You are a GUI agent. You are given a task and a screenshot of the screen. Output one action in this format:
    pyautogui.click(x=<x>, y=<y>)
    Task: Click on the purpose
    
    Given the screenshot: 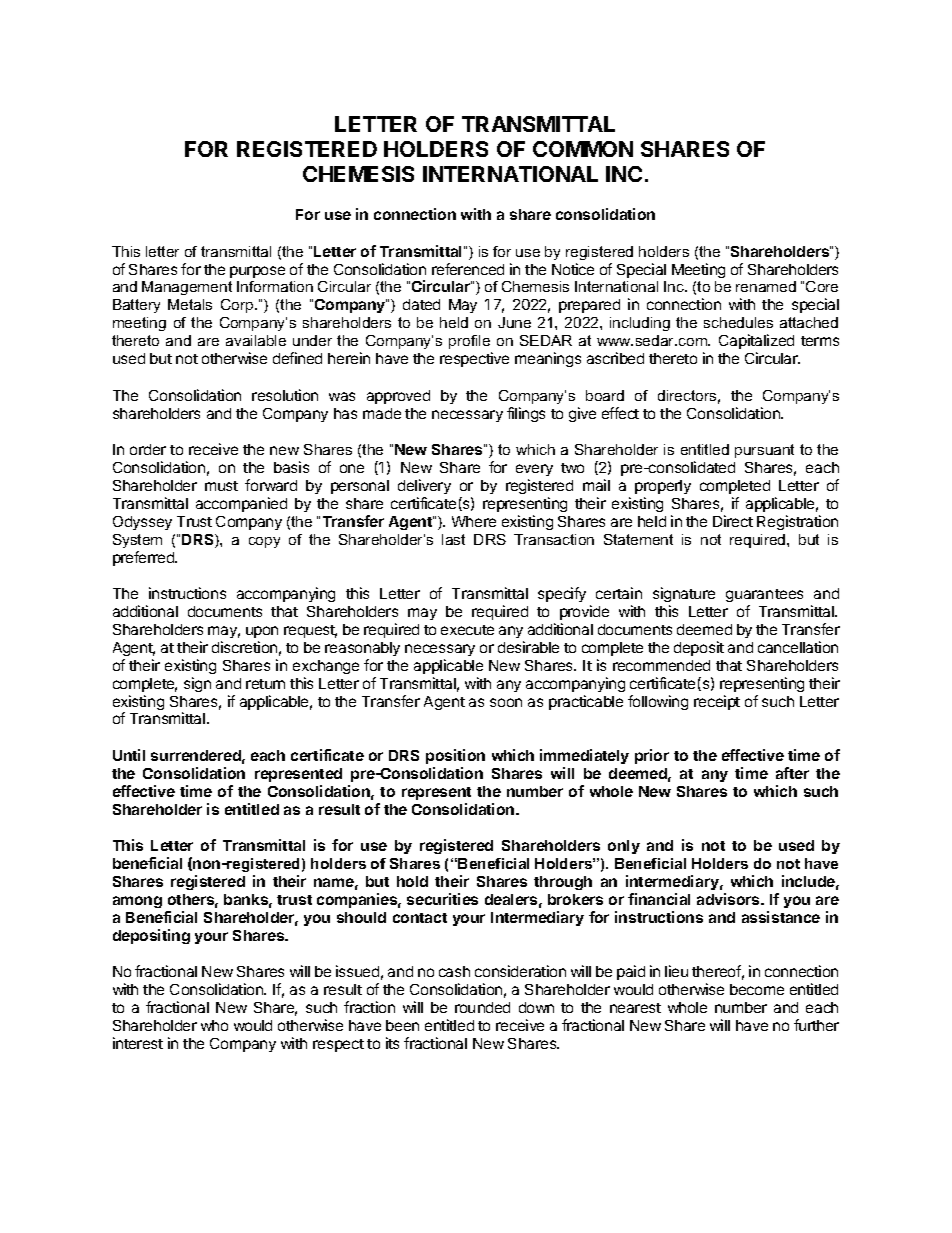 What is the action you would take?
    pyautogui.click(x=257, y=272)
